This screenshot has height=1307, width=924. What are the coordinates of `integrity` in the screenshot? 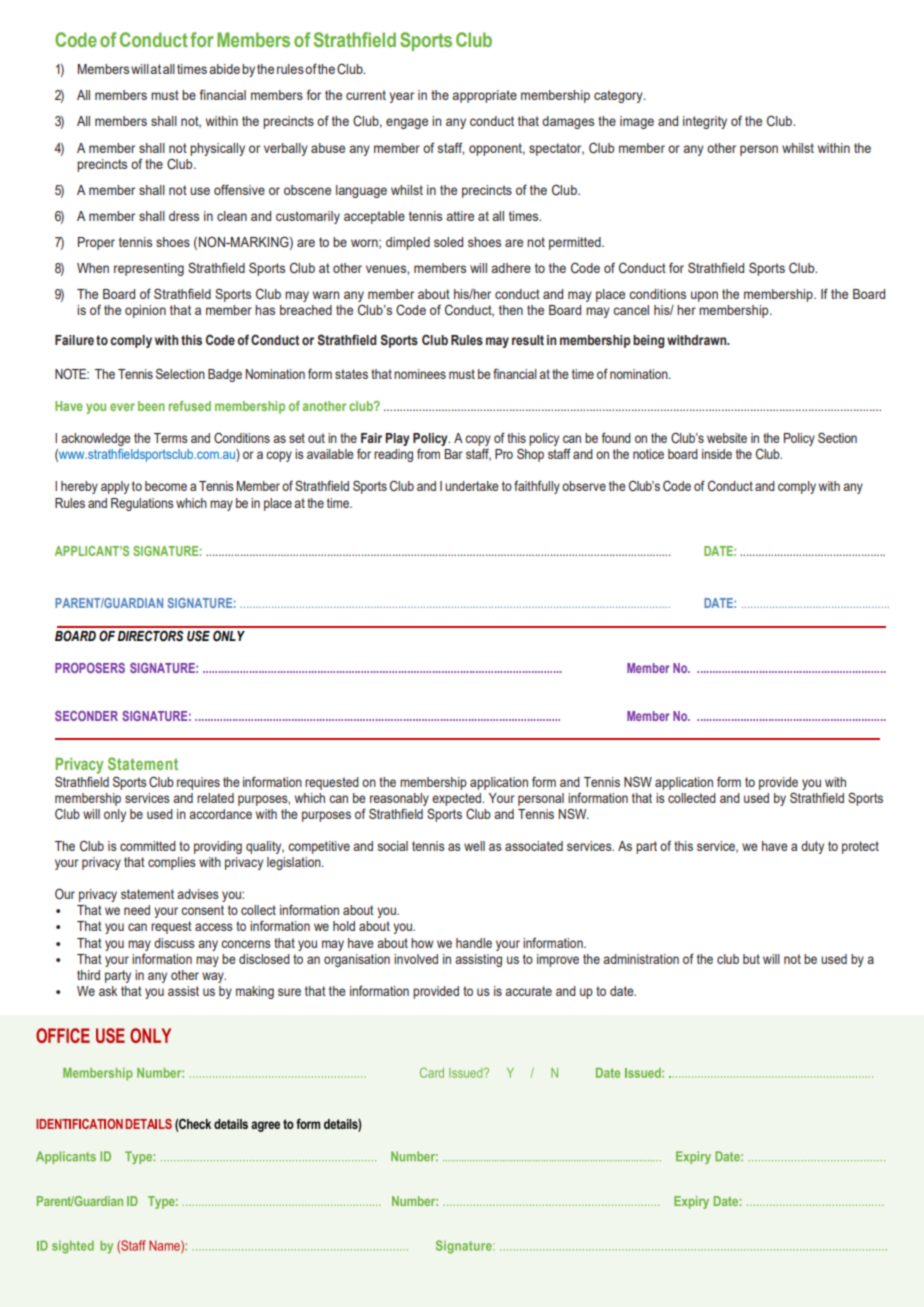 It's located at (705, 122).
